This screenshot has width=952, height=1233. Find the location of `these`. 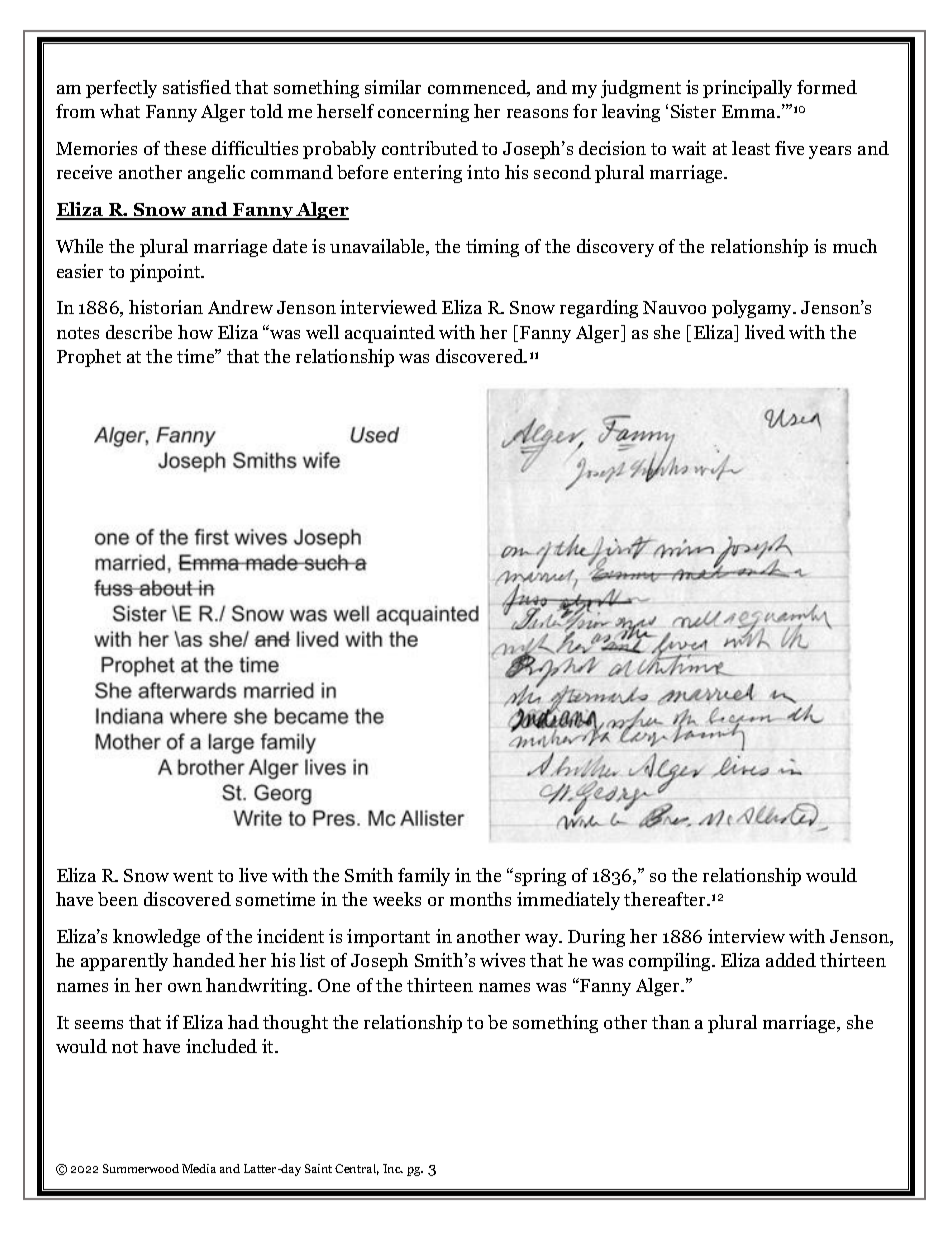

these is located at coordinates (185, 148).
